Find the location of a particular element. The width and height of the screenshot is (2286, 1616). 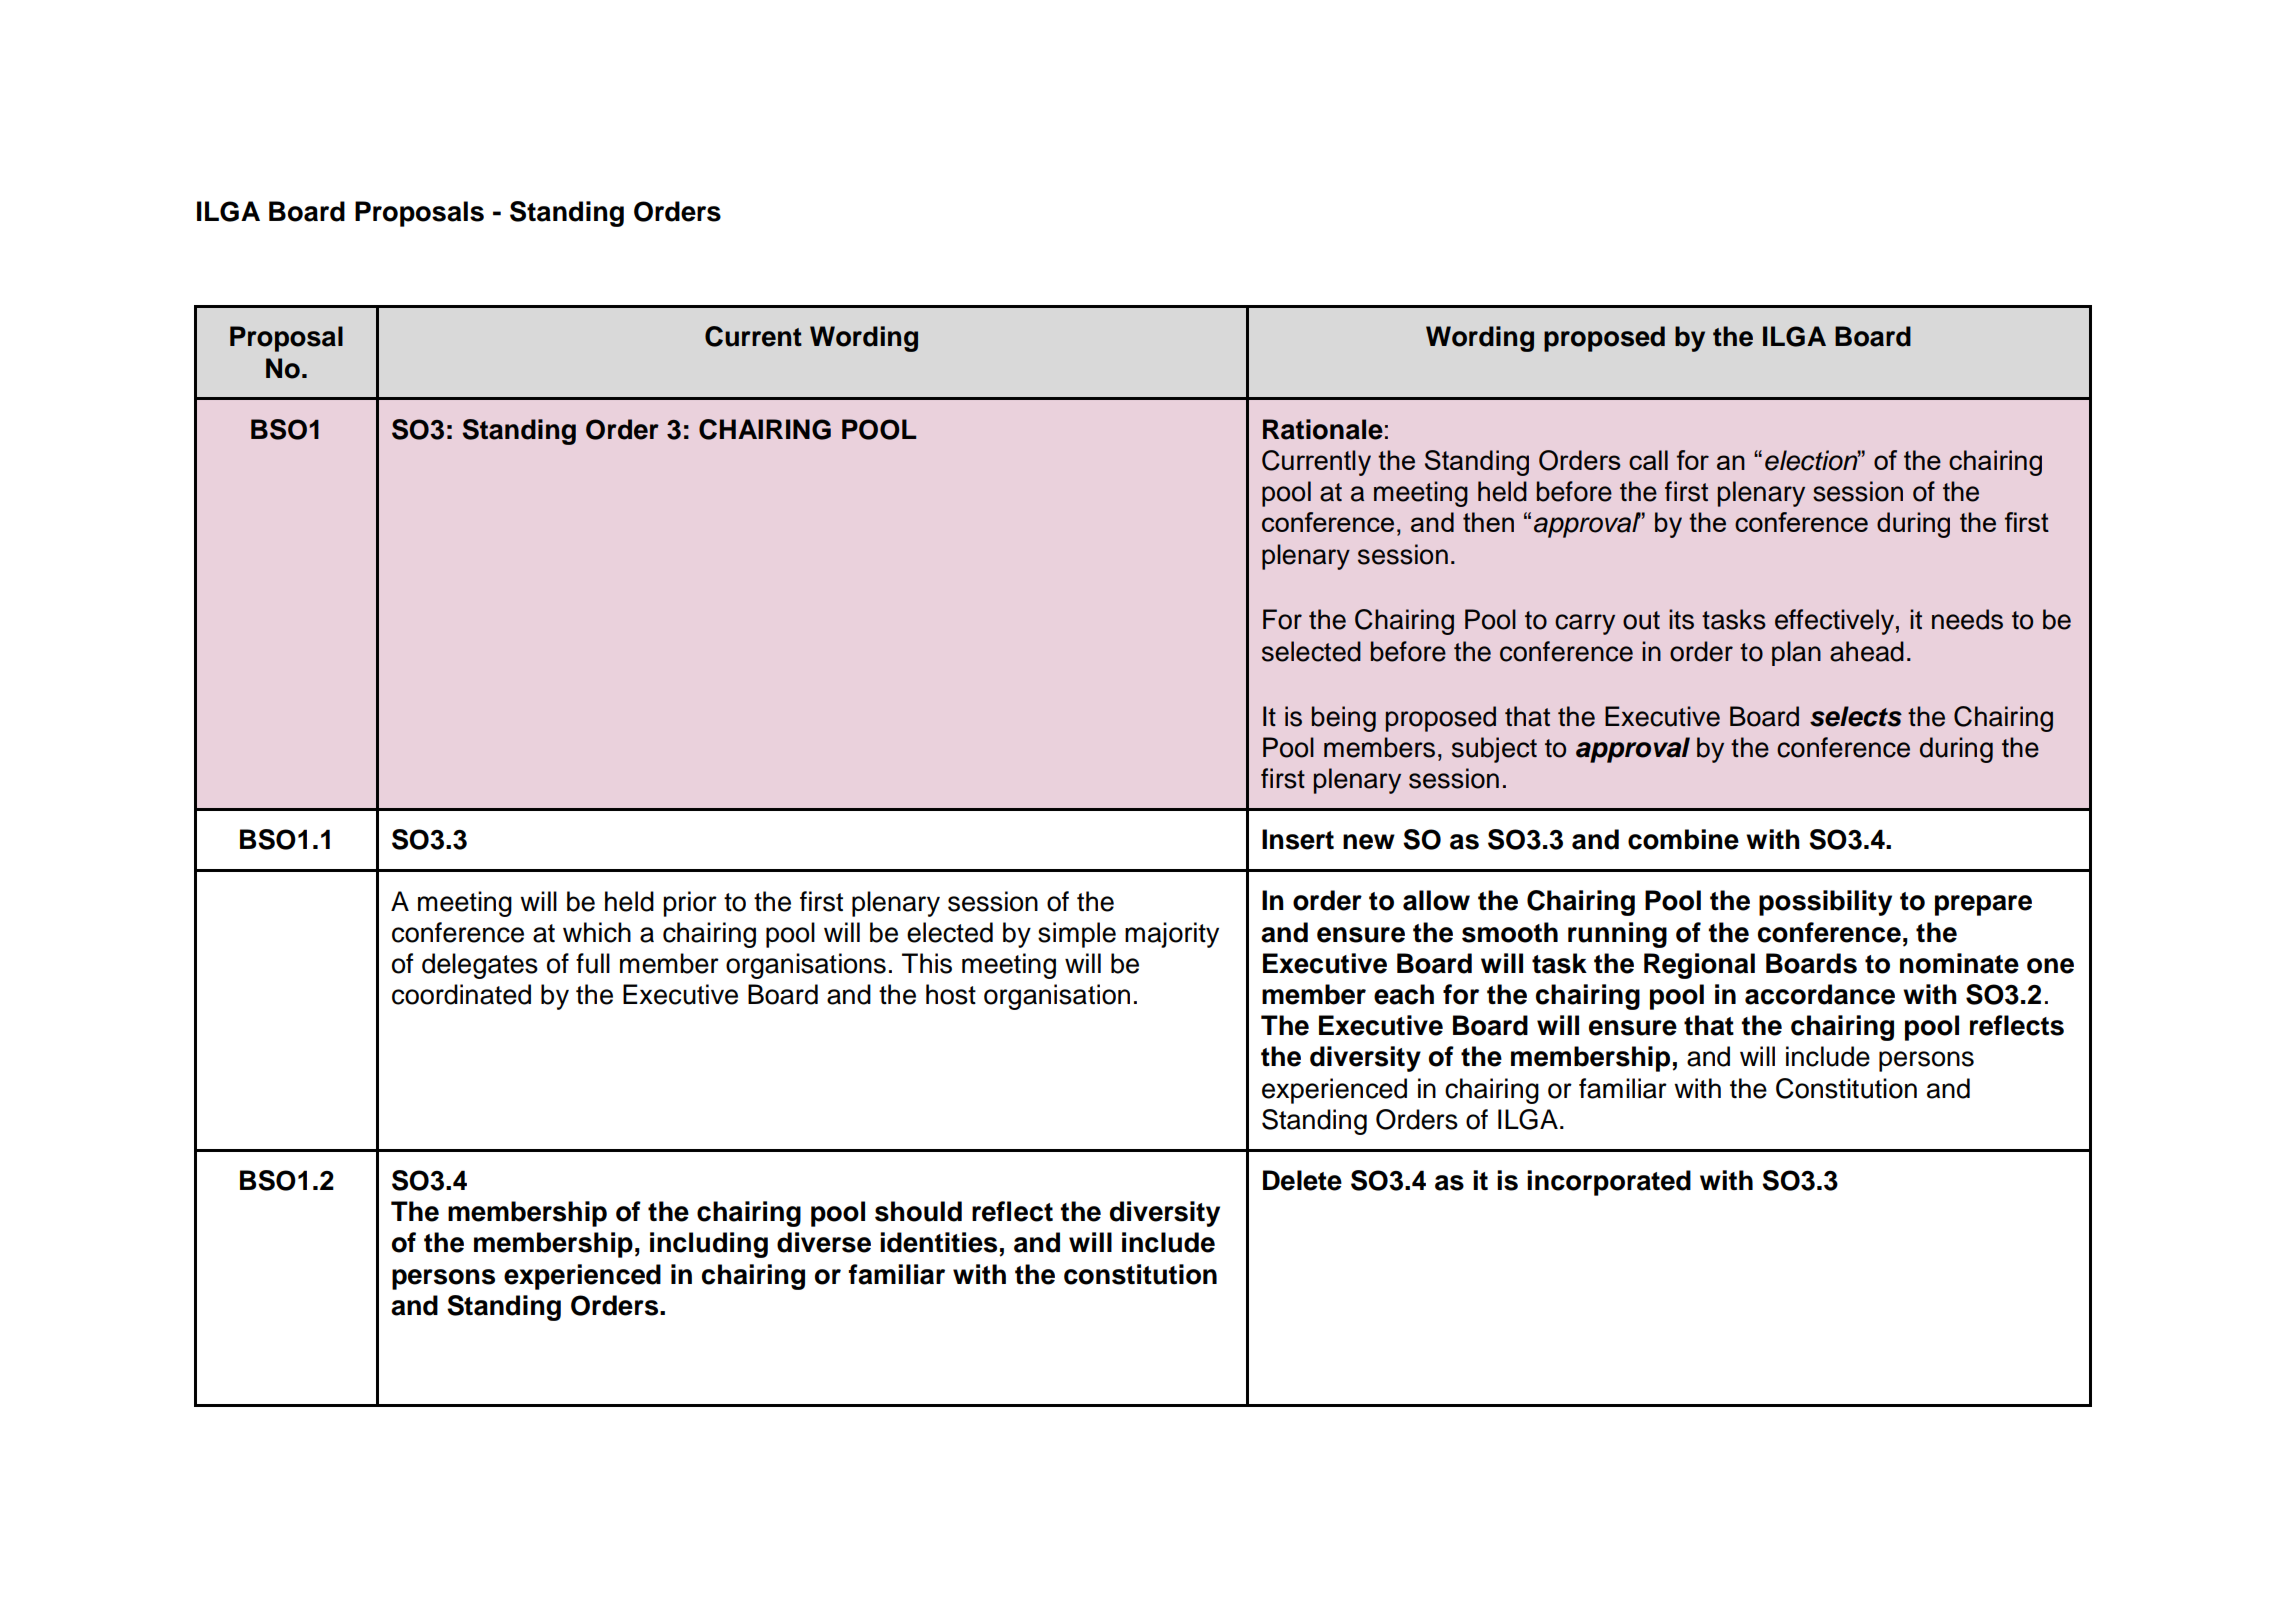

Rationale is located at coordinates (1323, 429).
